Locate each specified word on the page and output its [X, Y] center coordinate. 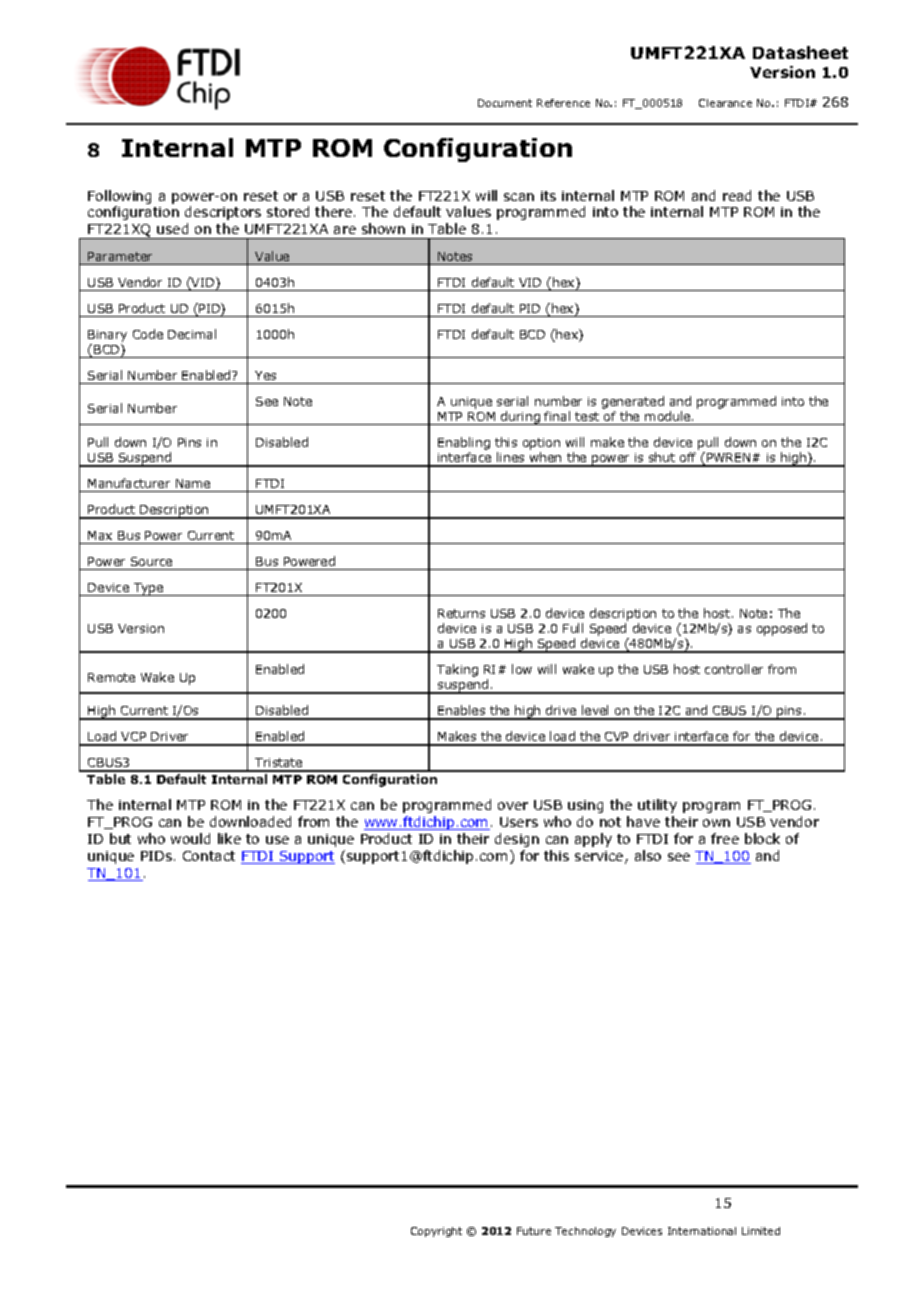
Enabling [464, 445]
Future [534, 1231]
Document [505, 103]
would [190, 838]
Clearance [725, 103]
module [669, 416]
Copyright [436, 1232]
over [513, 806]
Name [193, 483]
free [725, 838]
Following [119, 197]
